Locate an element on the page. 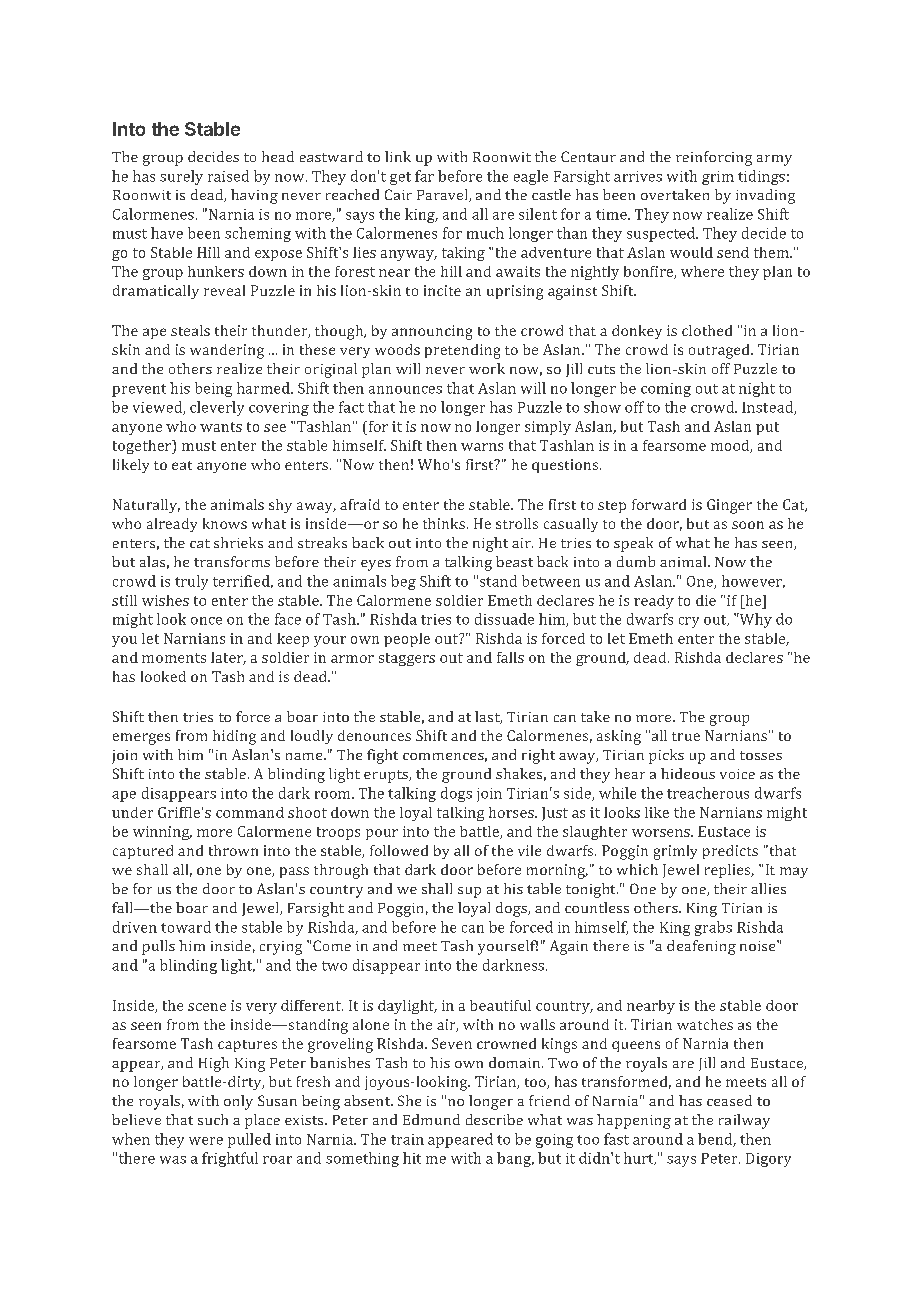 The width and height of the image is (924, 1307). true is located at coordinates (686, 736).
